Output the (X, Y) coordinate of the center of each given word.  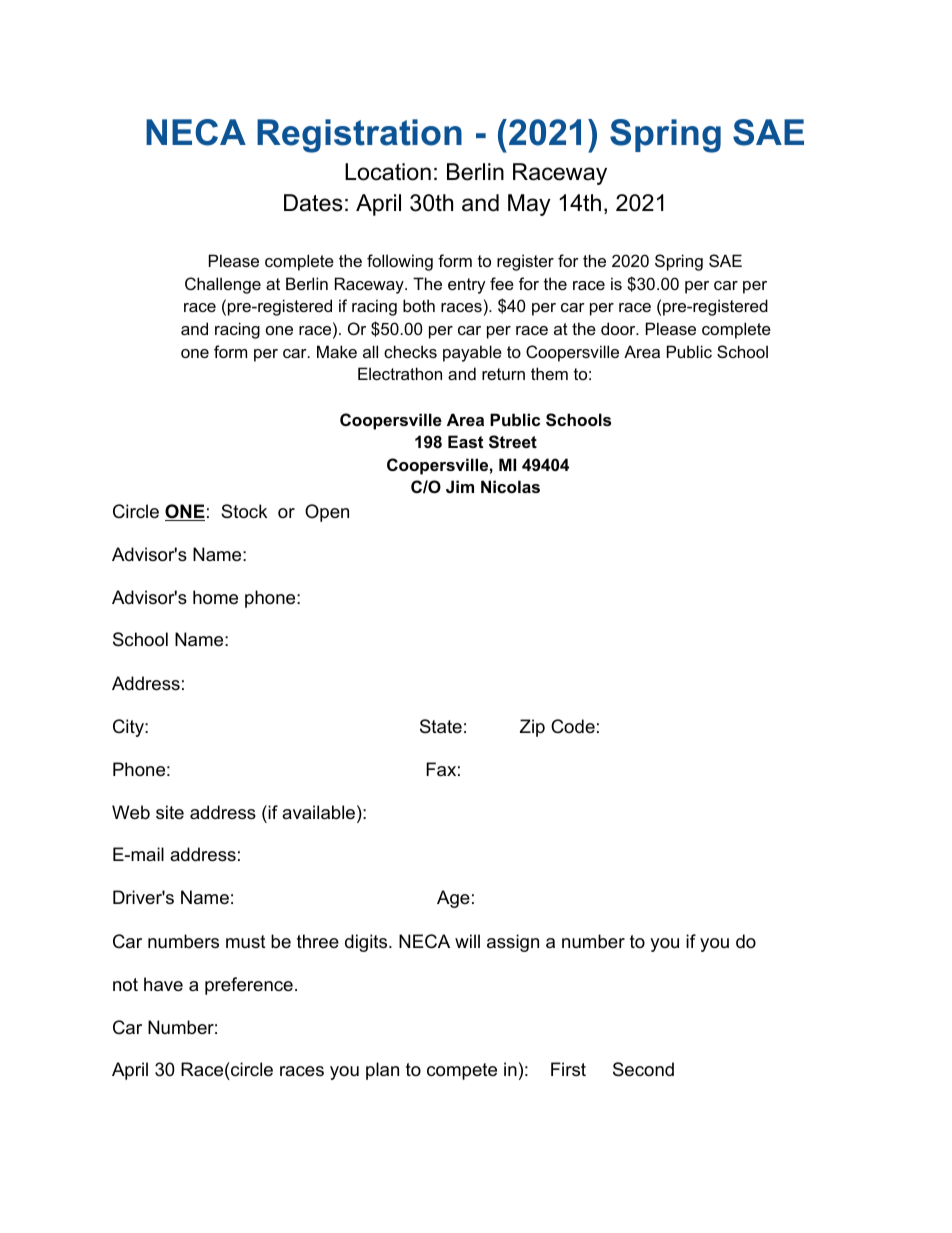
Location (388, 172)
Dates (313, 203)
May (529, 205)
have (163, 984)
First (568, 1069)
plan (382, 1071)
